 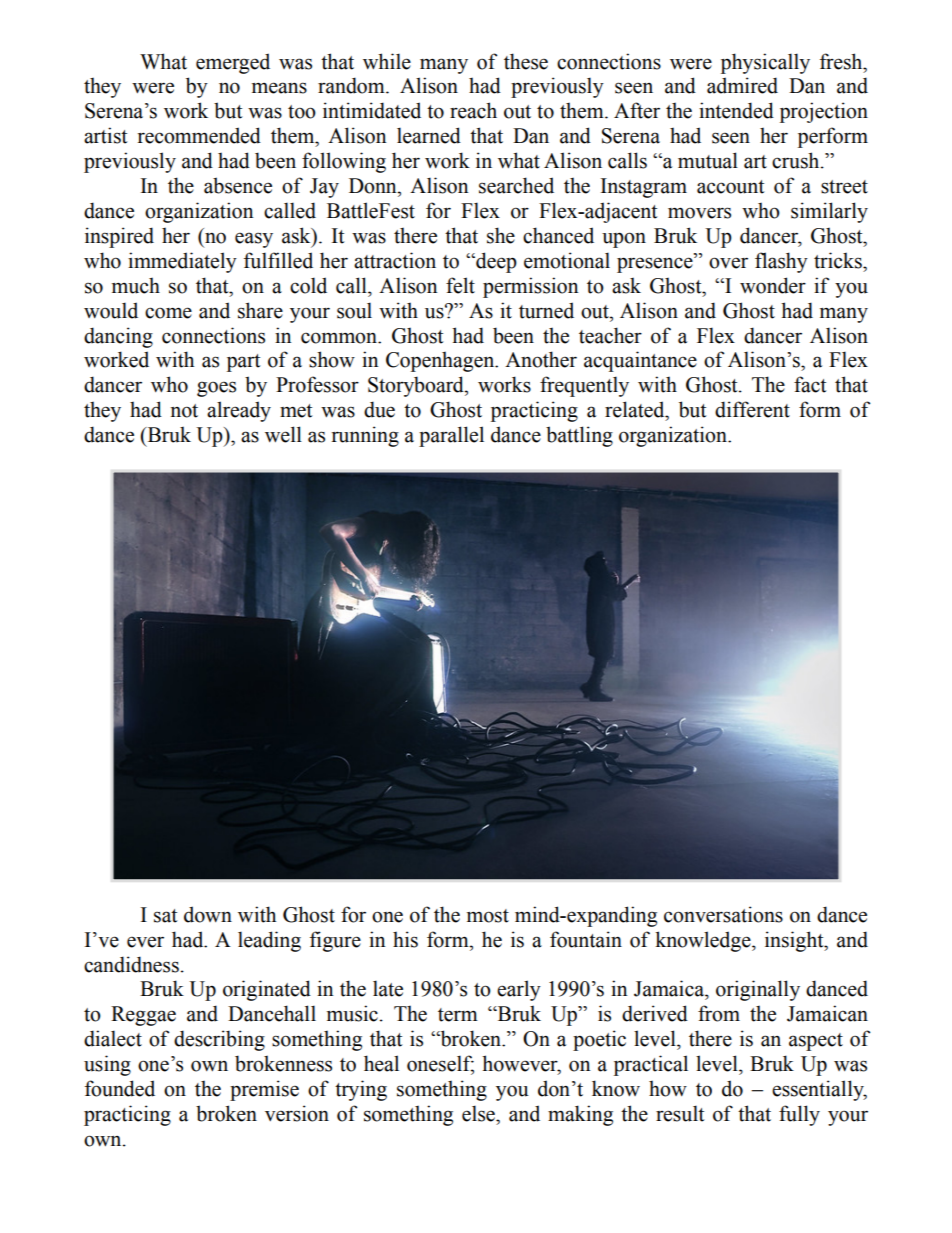 I want to click on describing, so click(x=219, y=1040).
